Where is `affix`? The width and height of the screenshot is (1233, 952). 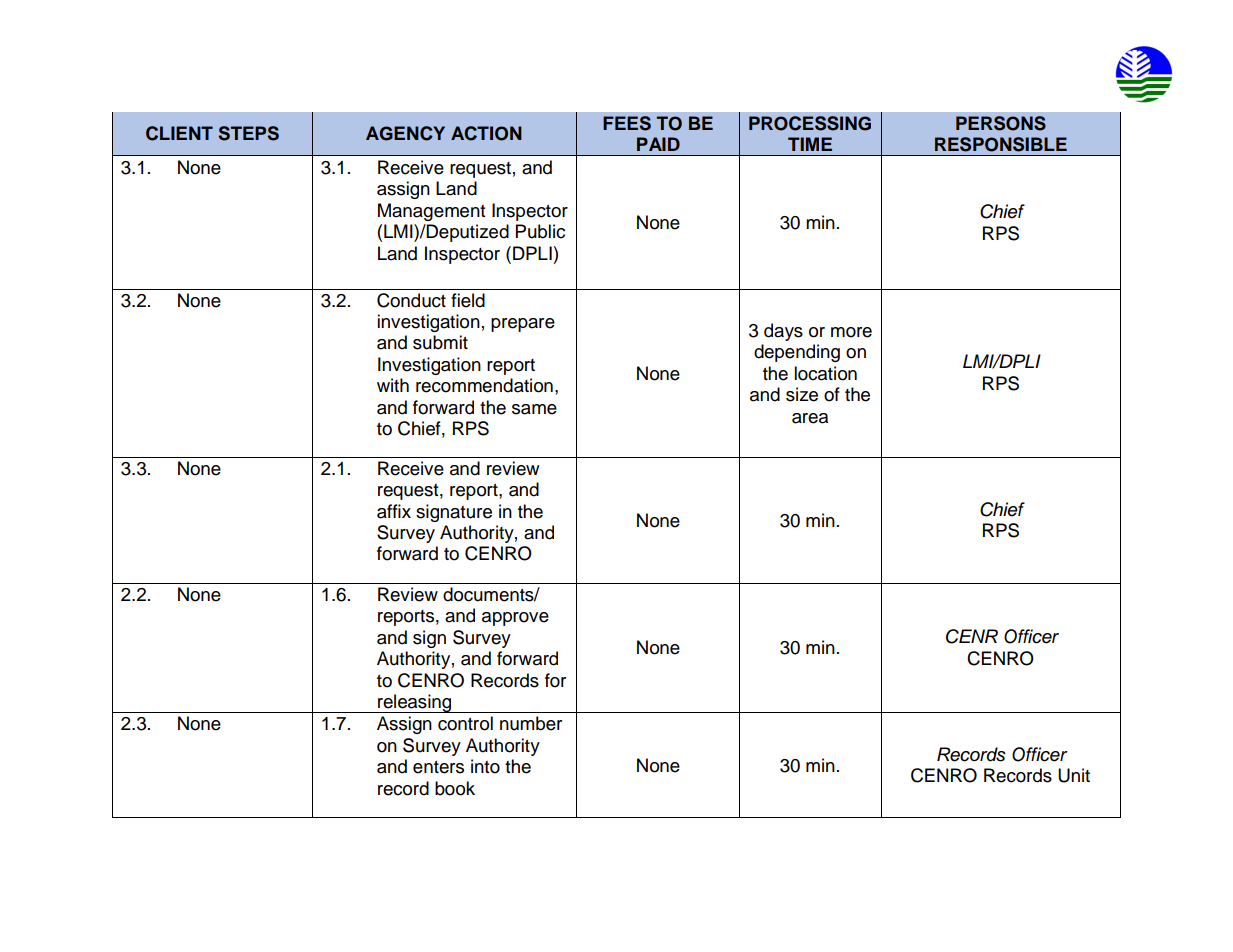
affix is located at coordinates (394, 511).
